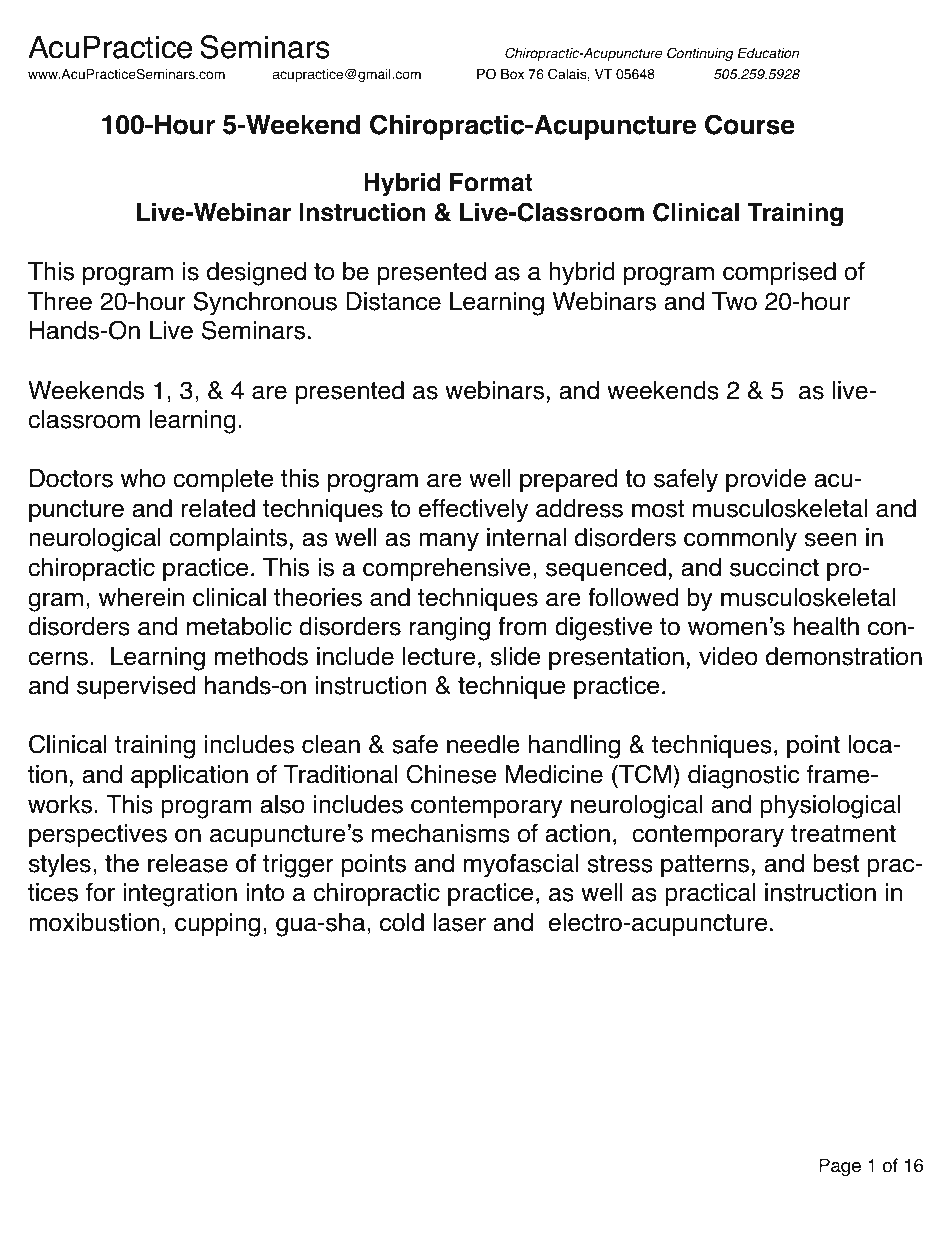  I want to click on Box, so click(512, 74).
